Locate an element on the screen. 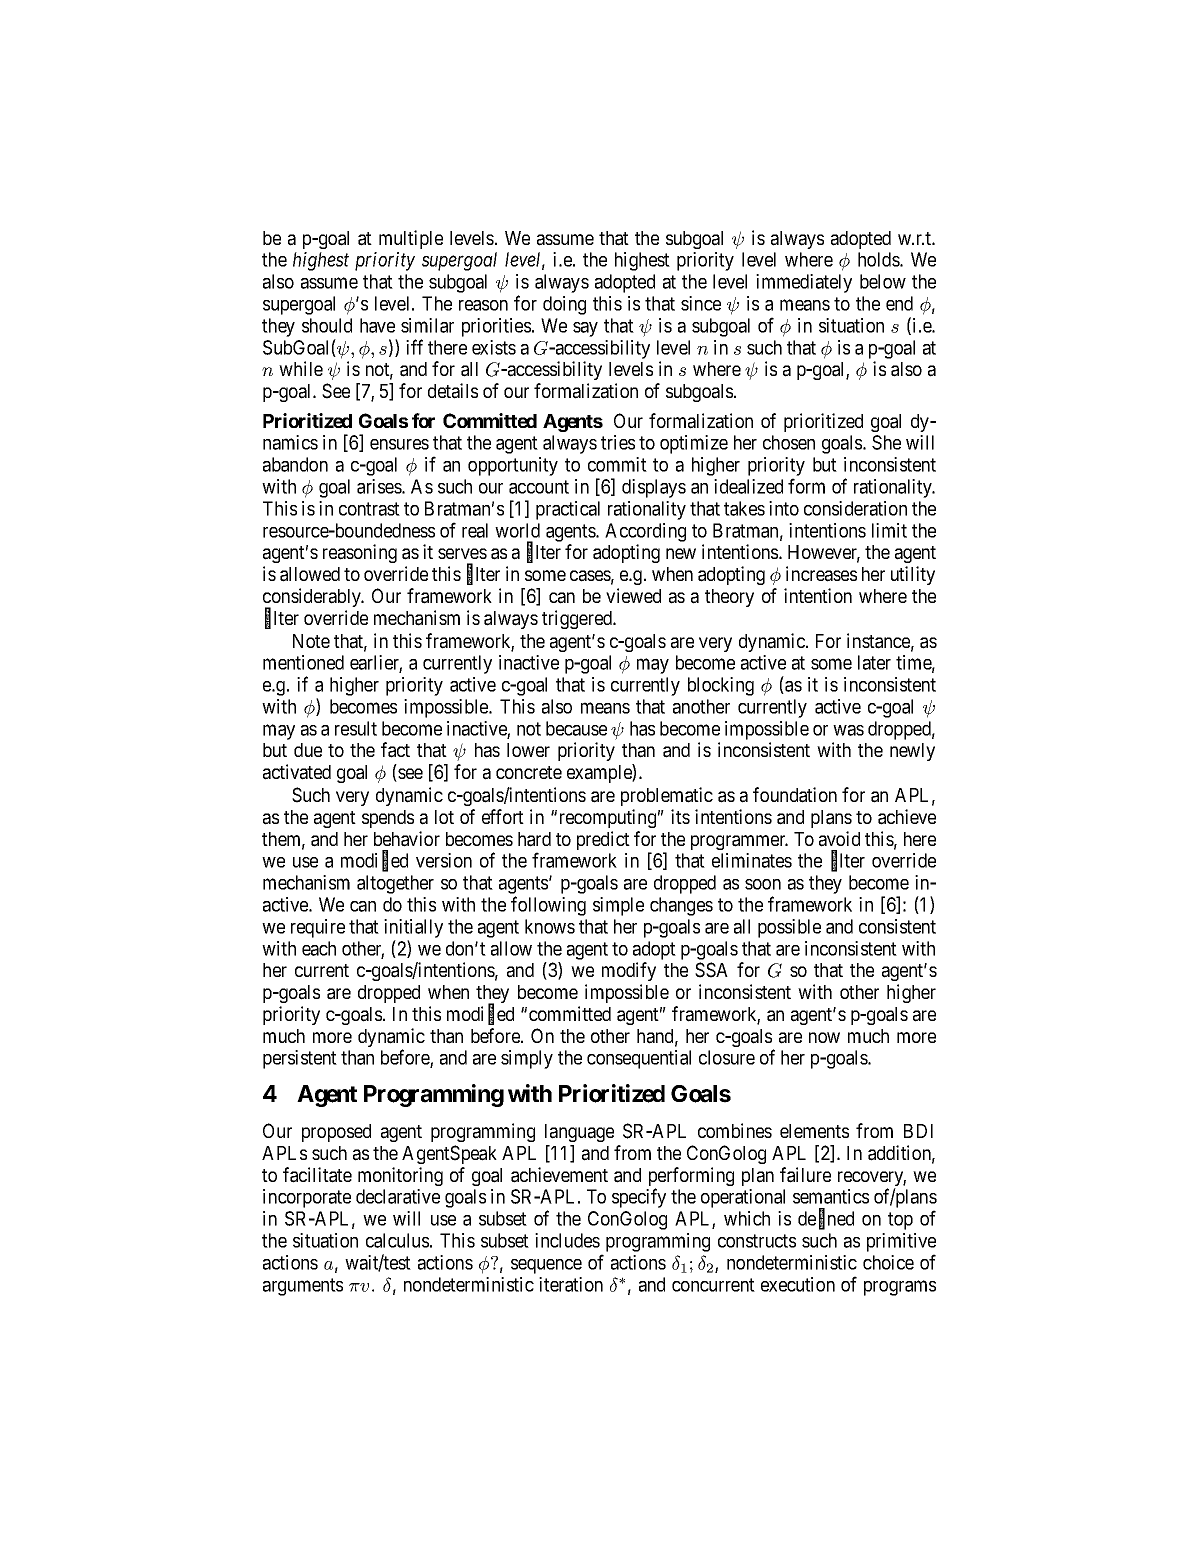 The width and height of the screenshot is (1192, 1543). consideration is located at coordinates (855, 508).
